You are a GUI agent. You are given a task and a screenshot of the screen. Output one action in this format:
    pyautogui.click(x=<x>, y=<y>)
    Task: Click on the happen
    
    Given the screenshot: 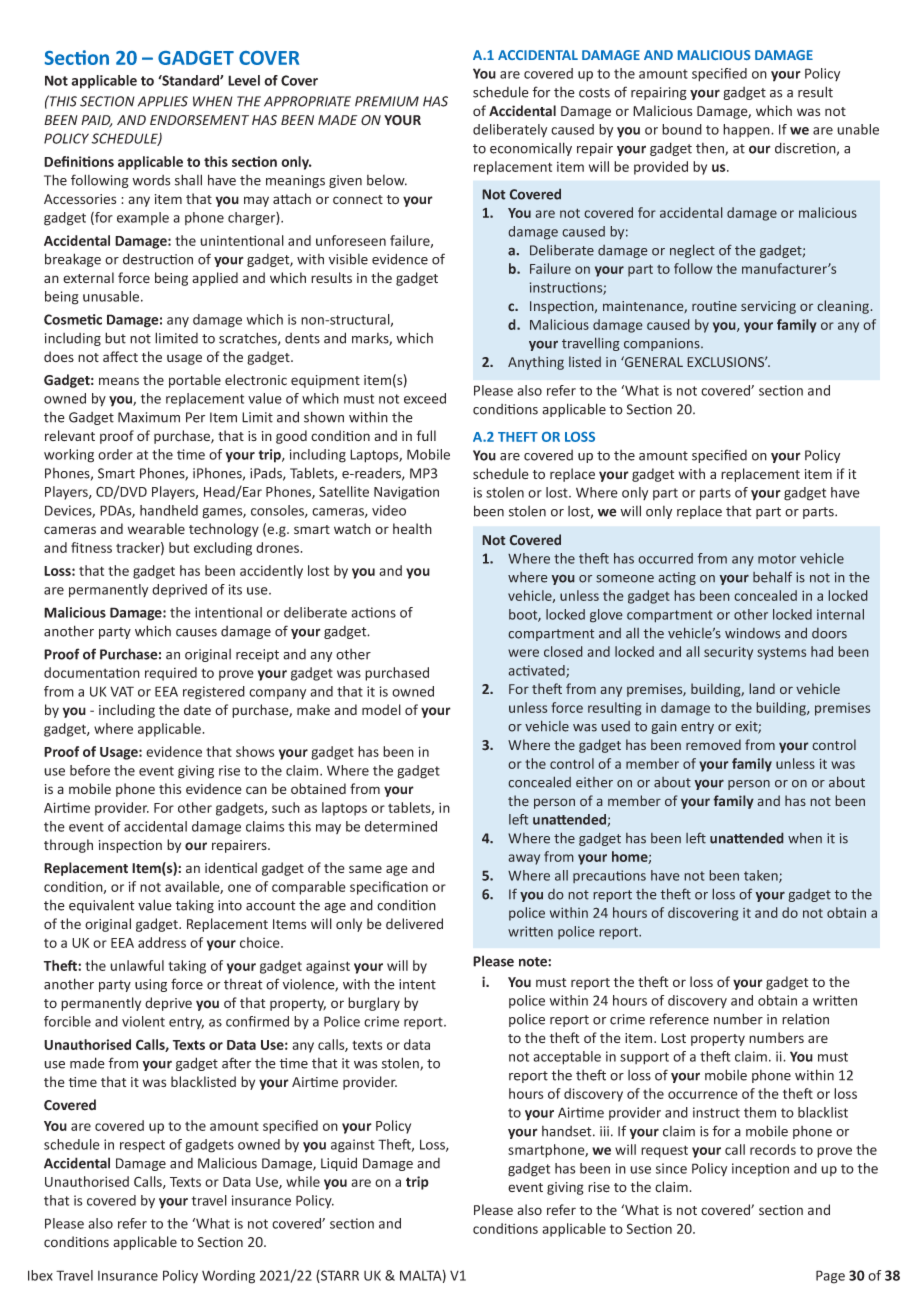 What is the action you would take?
    pyautogui.click(x=747, y=130)
